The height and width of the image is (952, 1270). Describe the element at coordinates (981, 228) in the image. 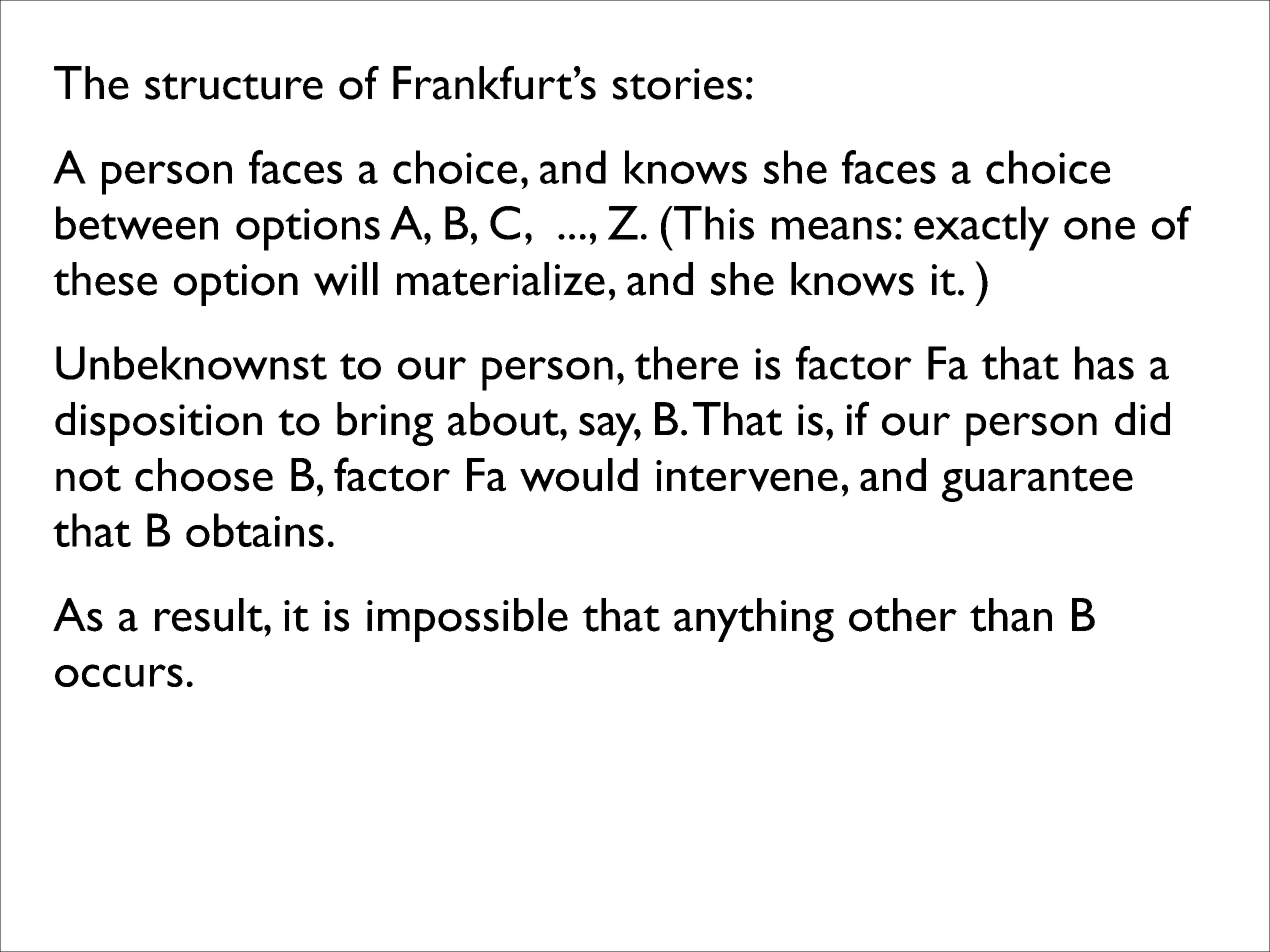

I see `exactly` at that location.
